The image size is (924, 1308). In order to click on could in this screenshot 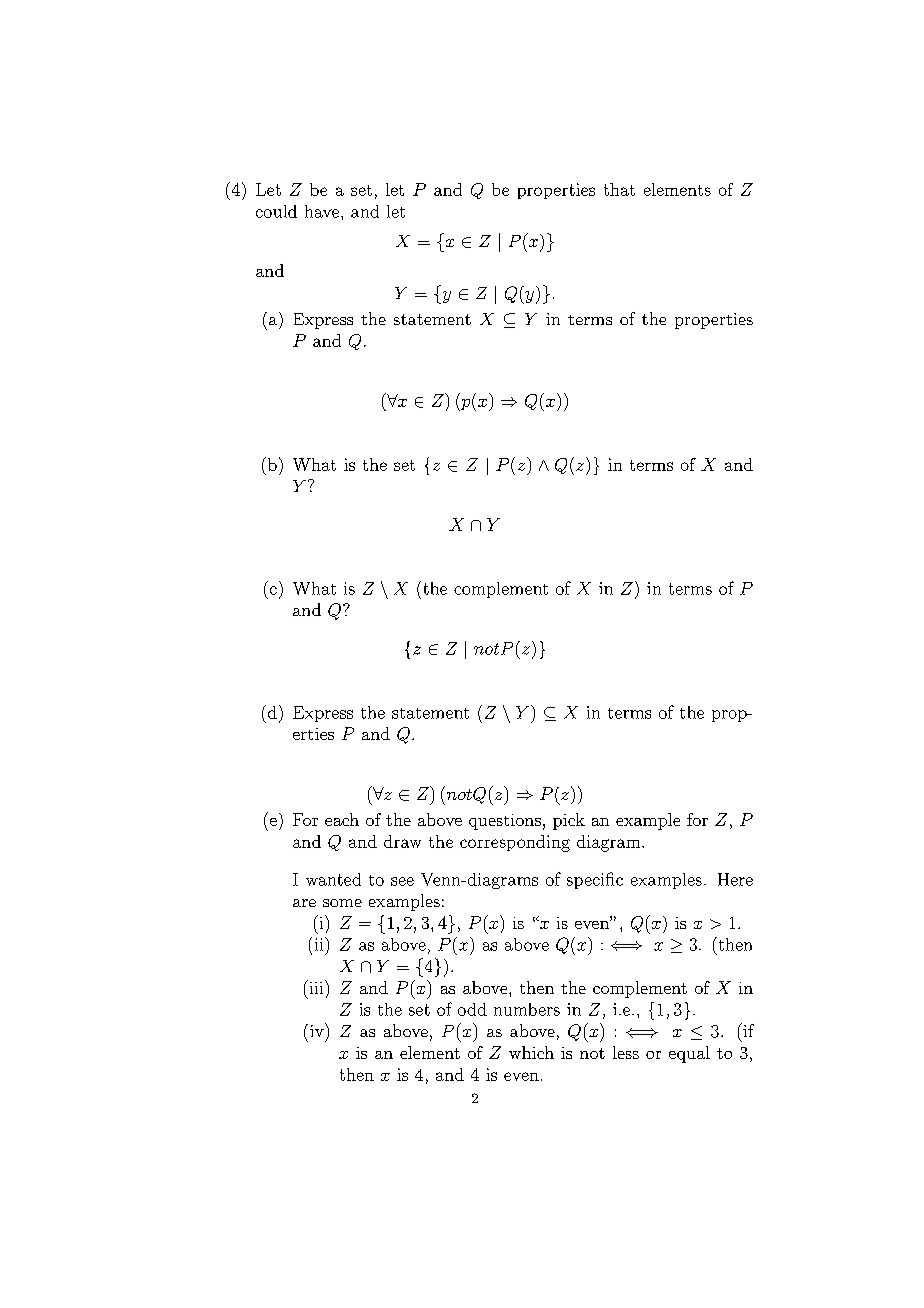, I will do `click(276, 211)`.
